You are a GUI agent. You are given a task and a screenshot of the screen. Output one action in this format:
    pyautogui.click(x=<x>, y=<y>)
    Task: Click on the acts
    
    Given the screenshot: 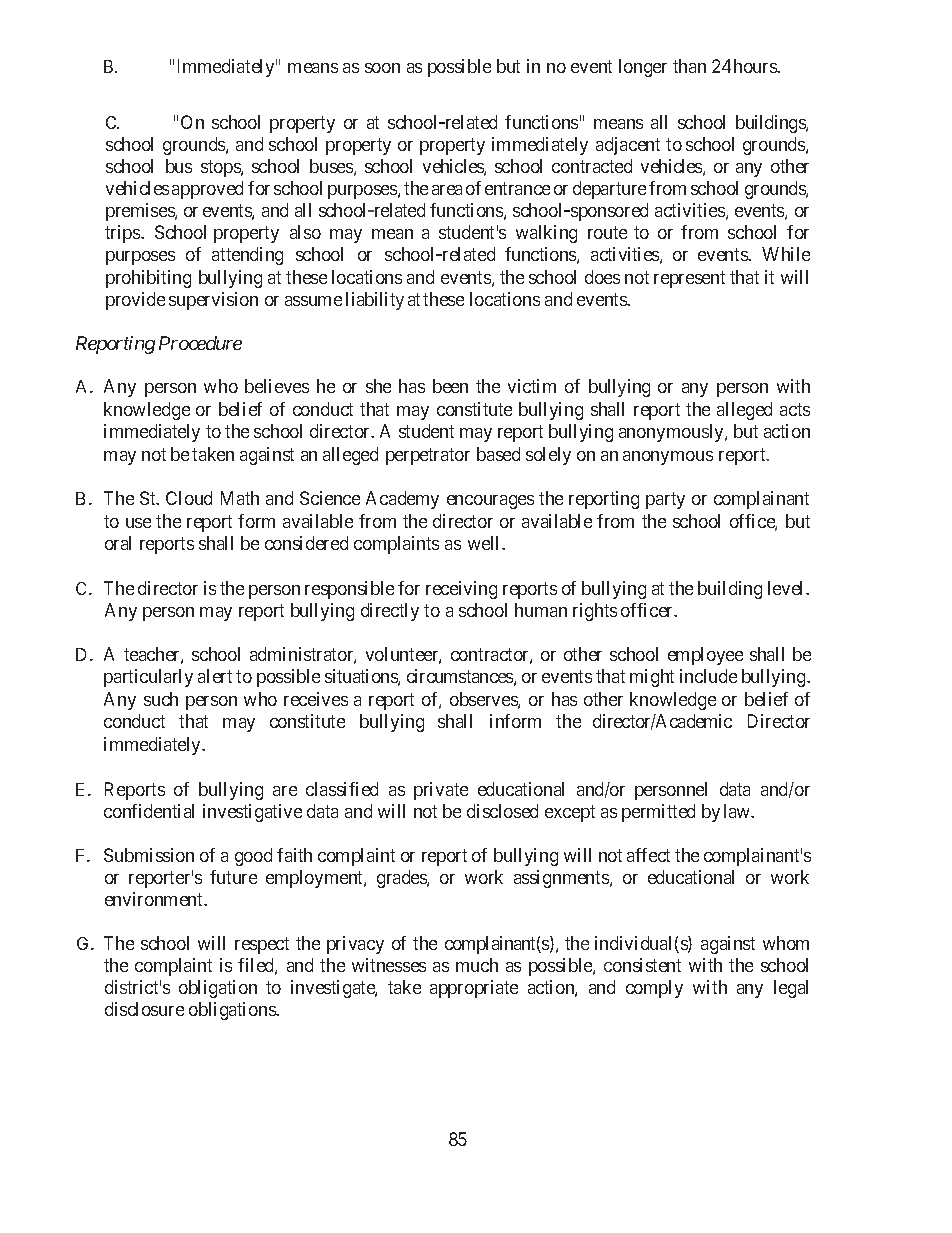 What is the action you would take?
    pyautogui.click(x=795, y=409)
